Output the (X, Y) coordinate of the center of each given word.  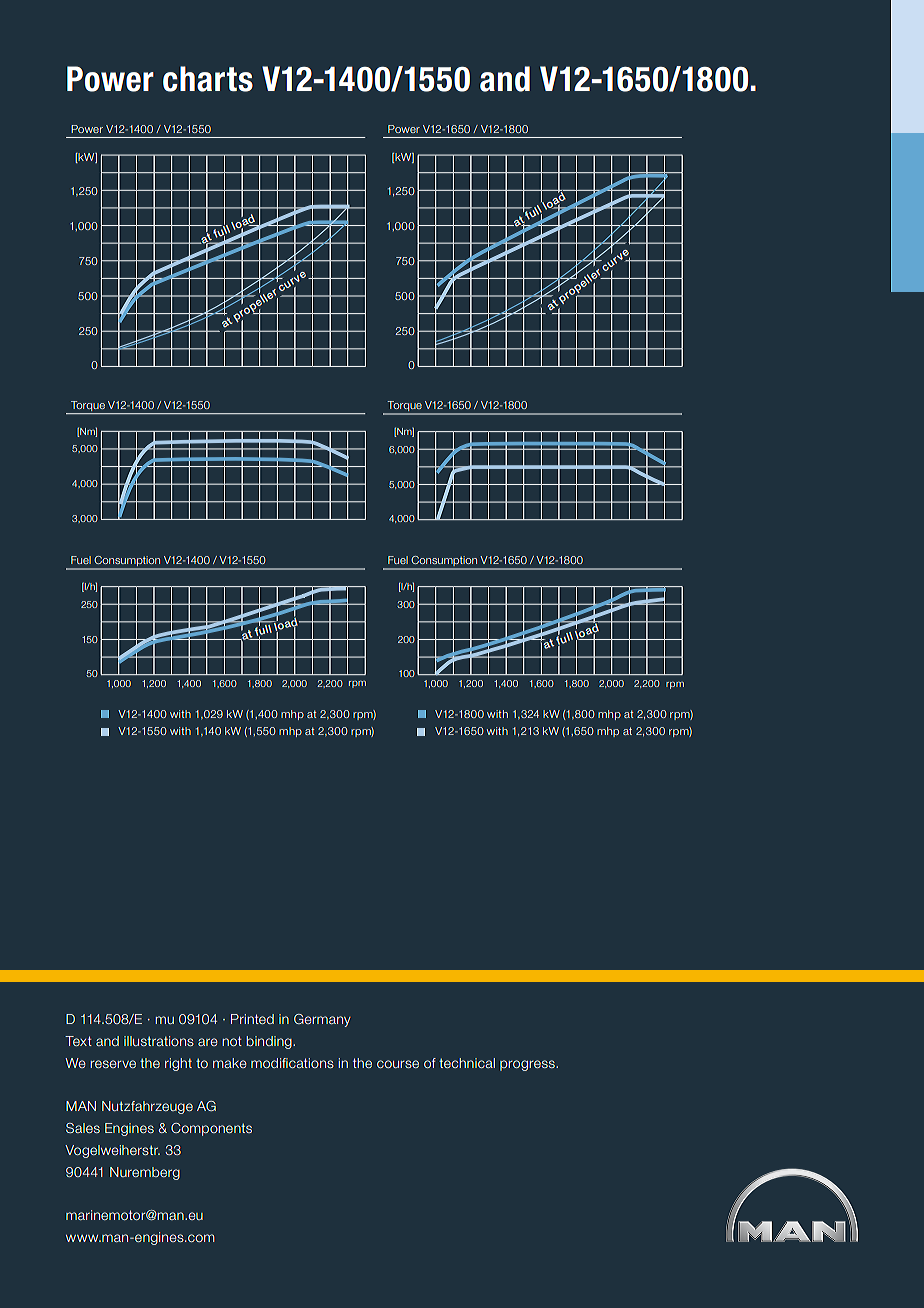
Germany (322, 1020)
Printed (252, 1019)
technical (467, 1063)
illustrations (159, 1041)
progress (528, 1065)
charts (208, 79)
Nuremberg (145, 1173)
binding (270, 1042)
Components (211, 1129)
